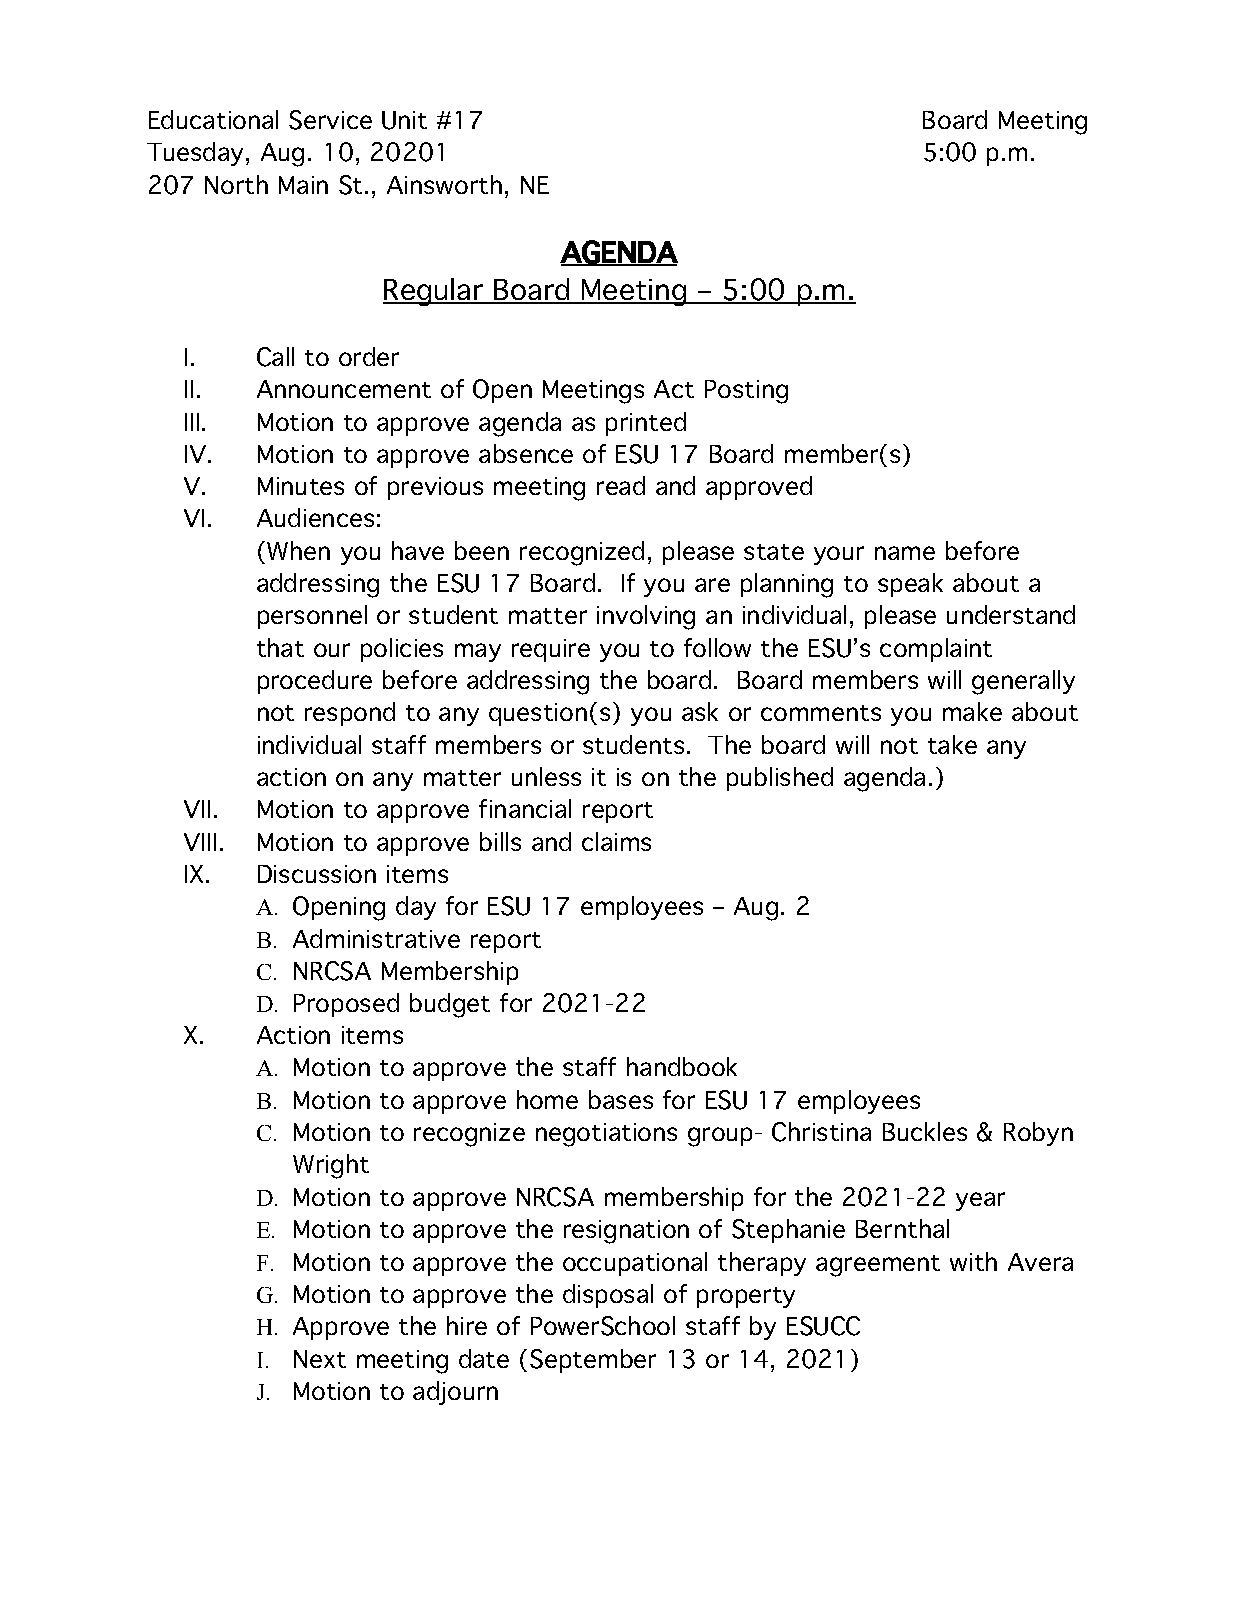  I want to click on Next, so click(320, 1359).
